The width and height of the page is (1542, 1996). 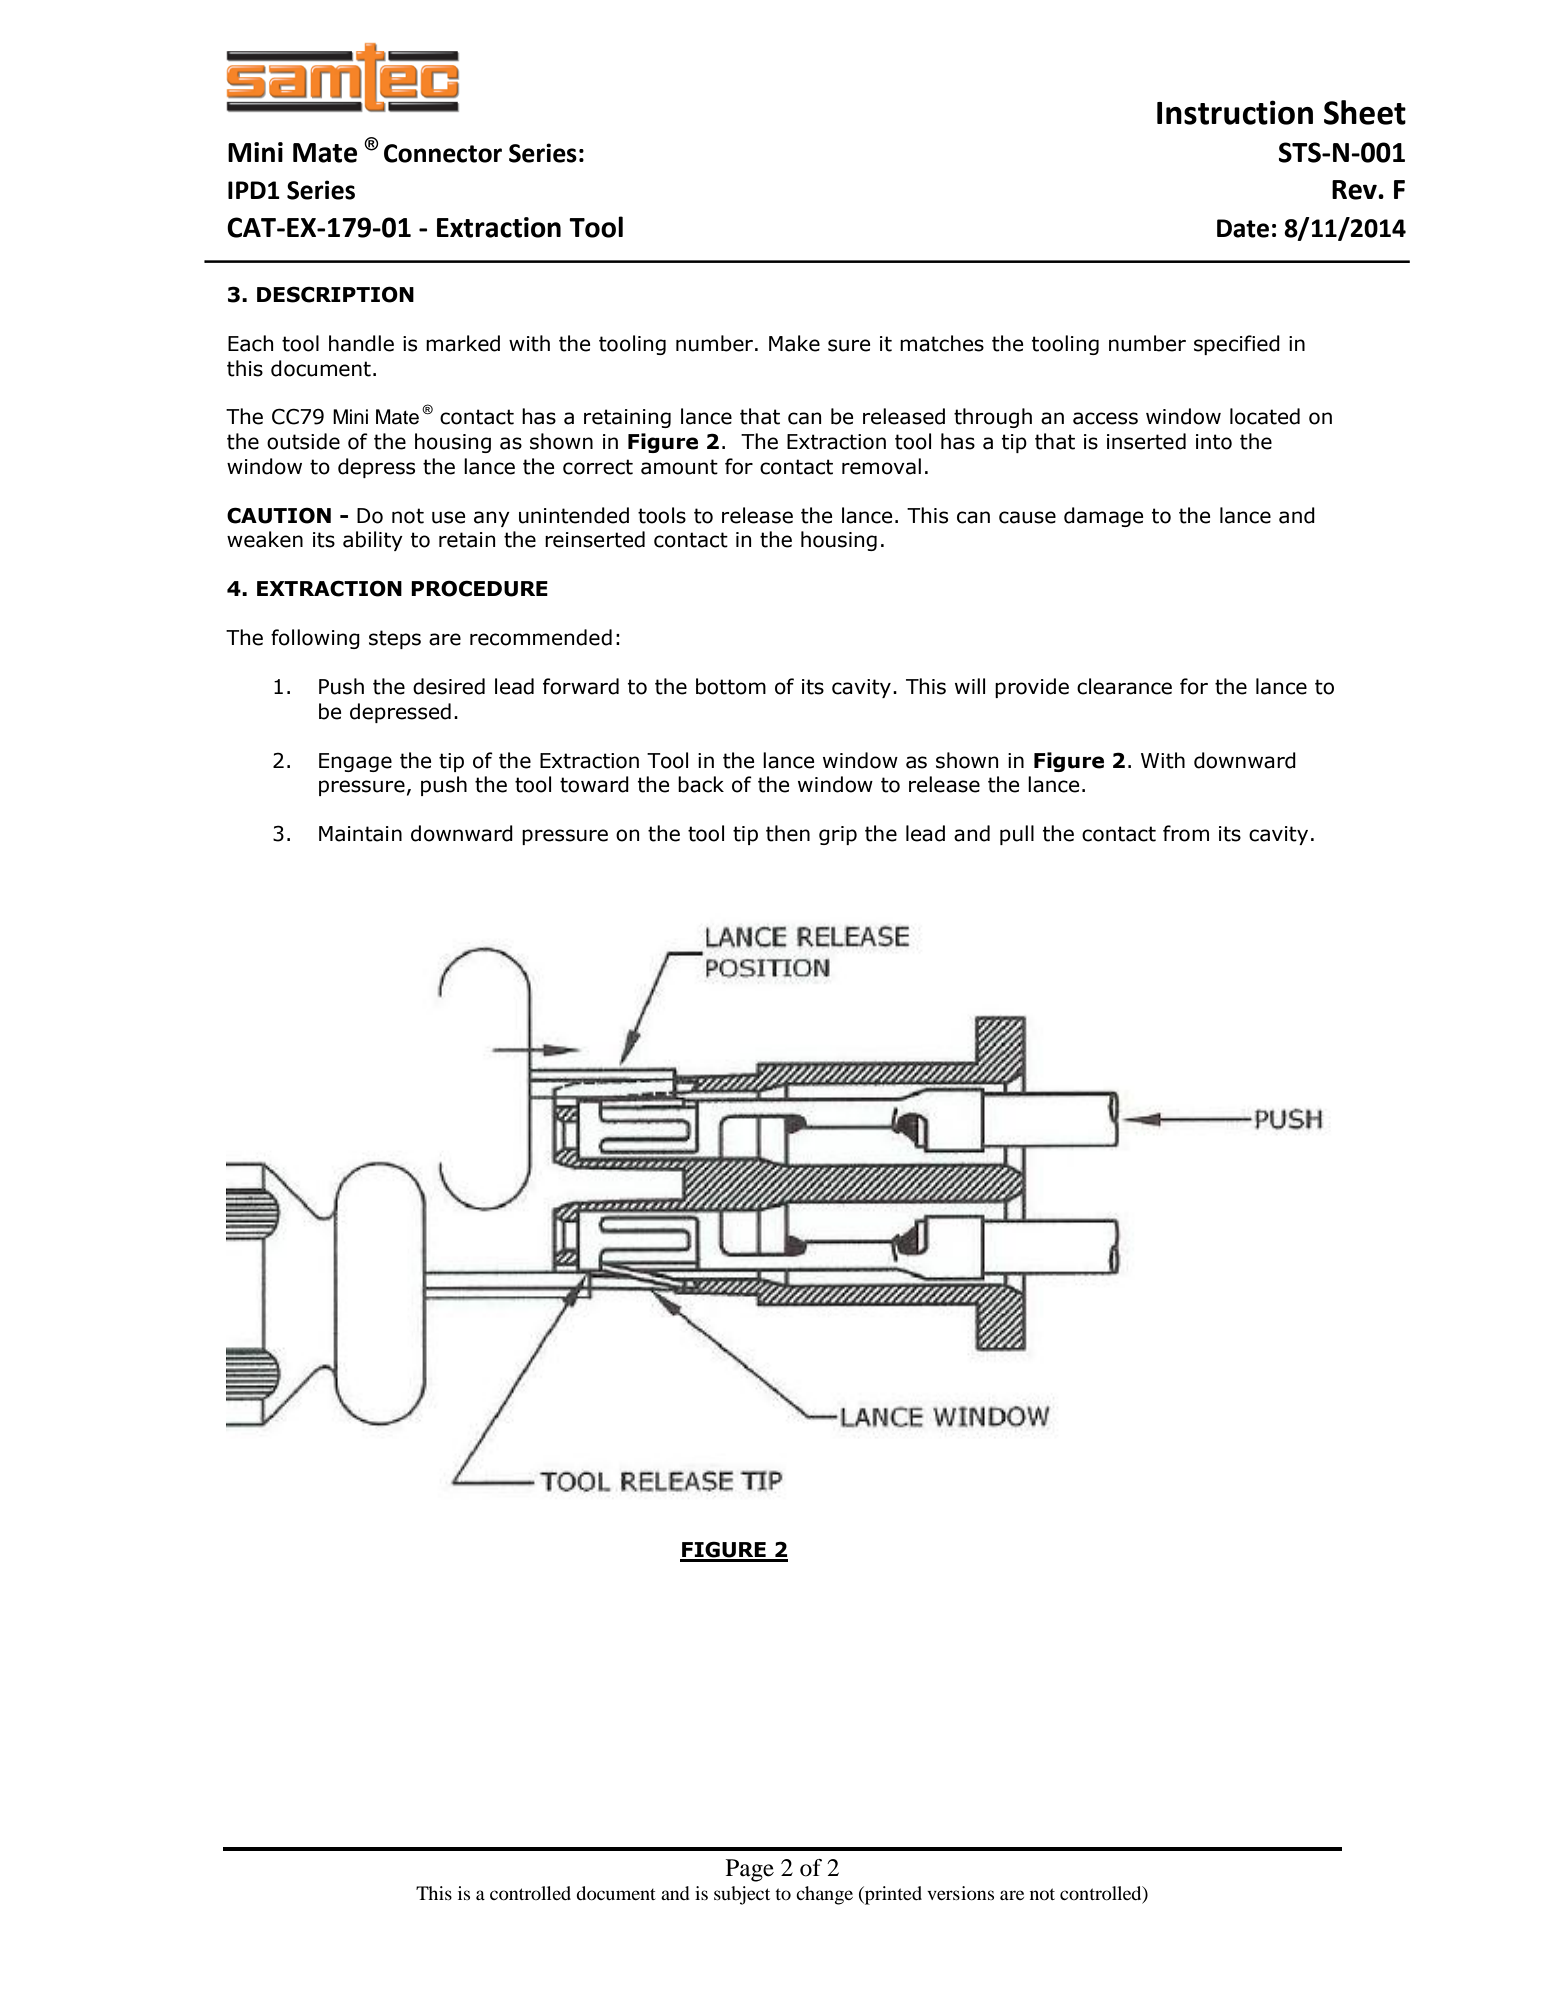 What do you see at coordinates (355, 762) in the page?
I see `Engage` at bounding box center [355, 762].
